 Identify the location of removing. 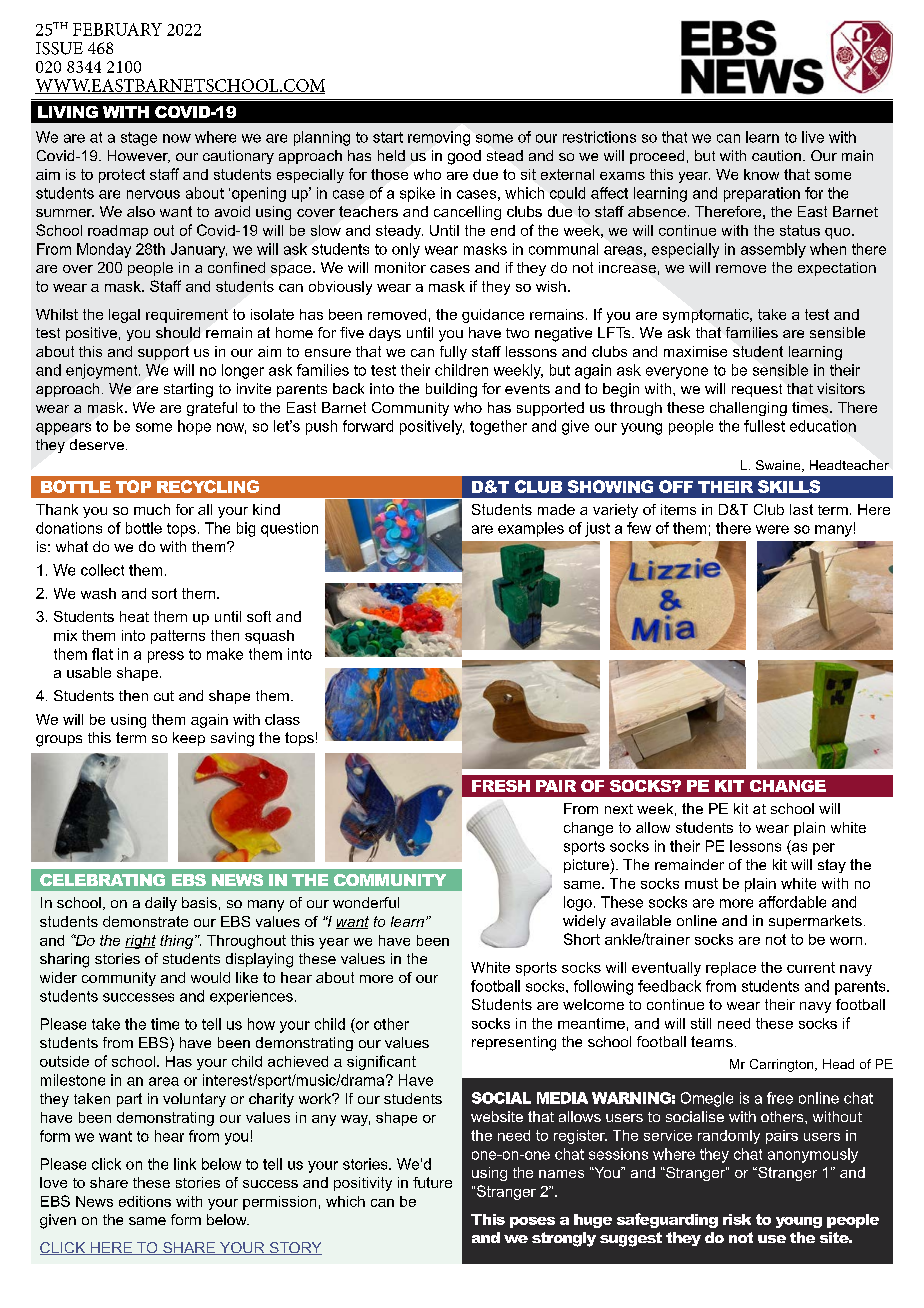
(439, 138).
